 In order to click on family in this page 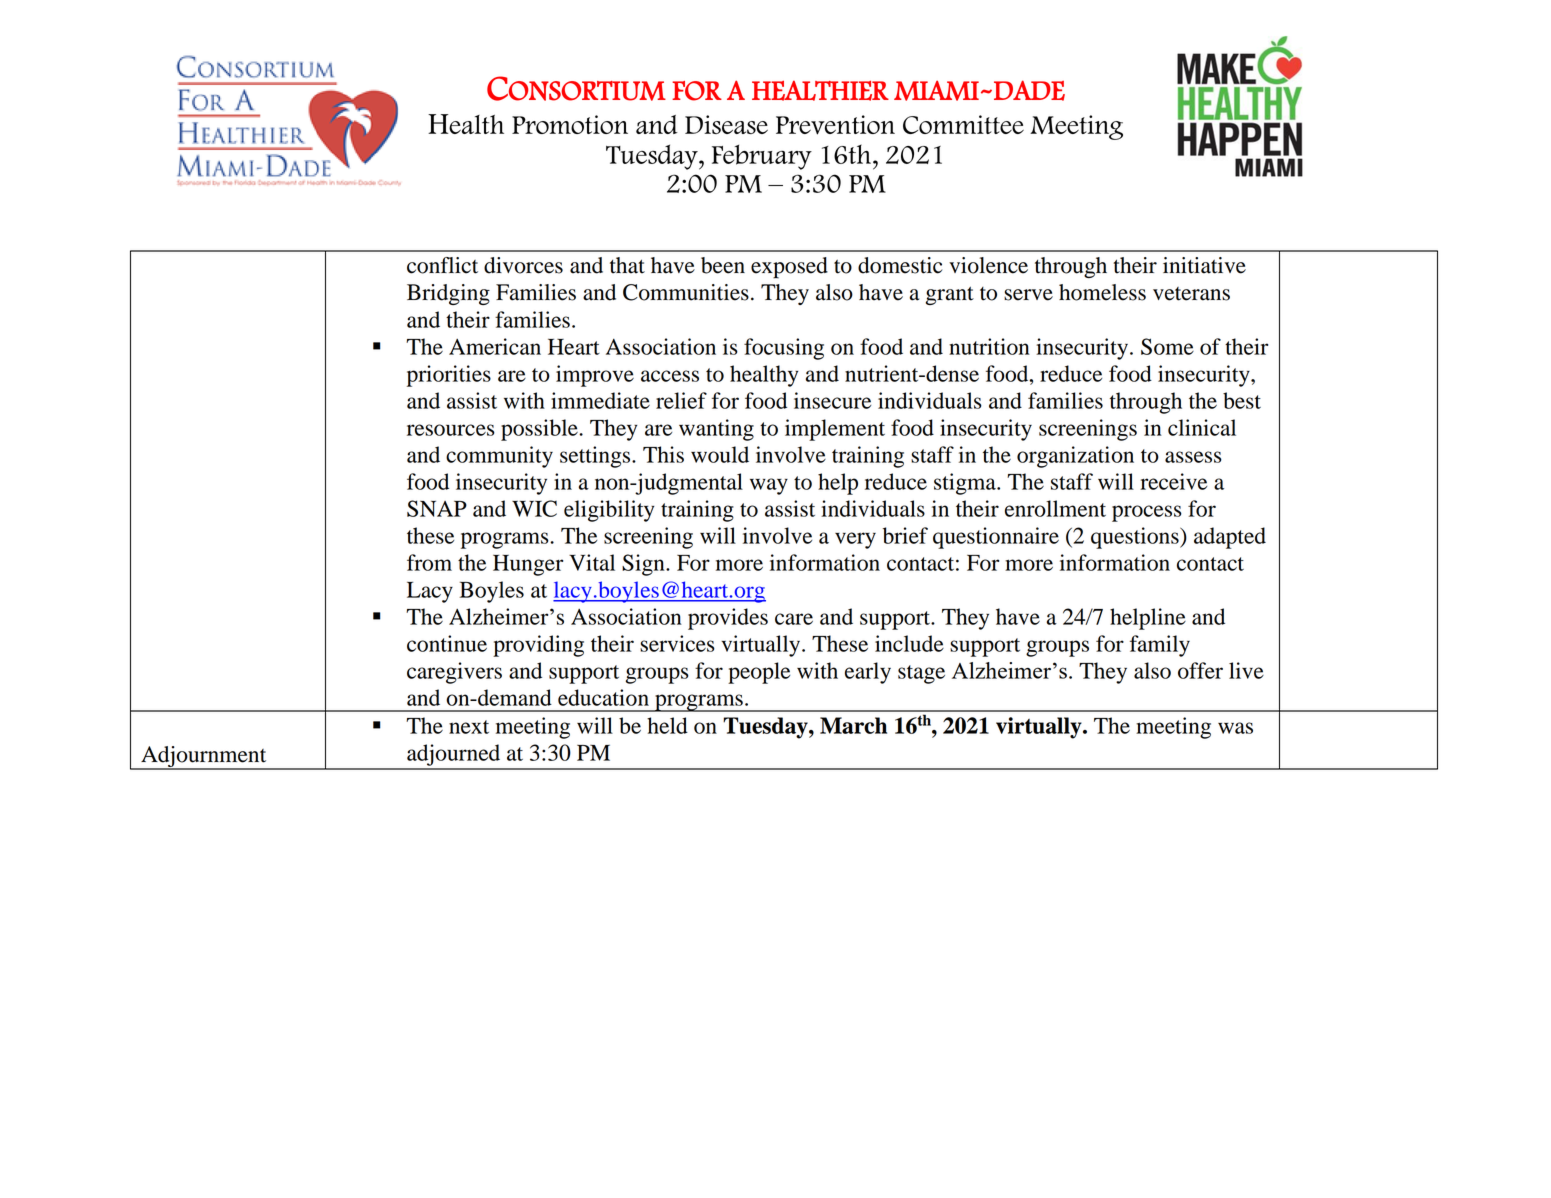, I will do `click(1160, 646)`.
